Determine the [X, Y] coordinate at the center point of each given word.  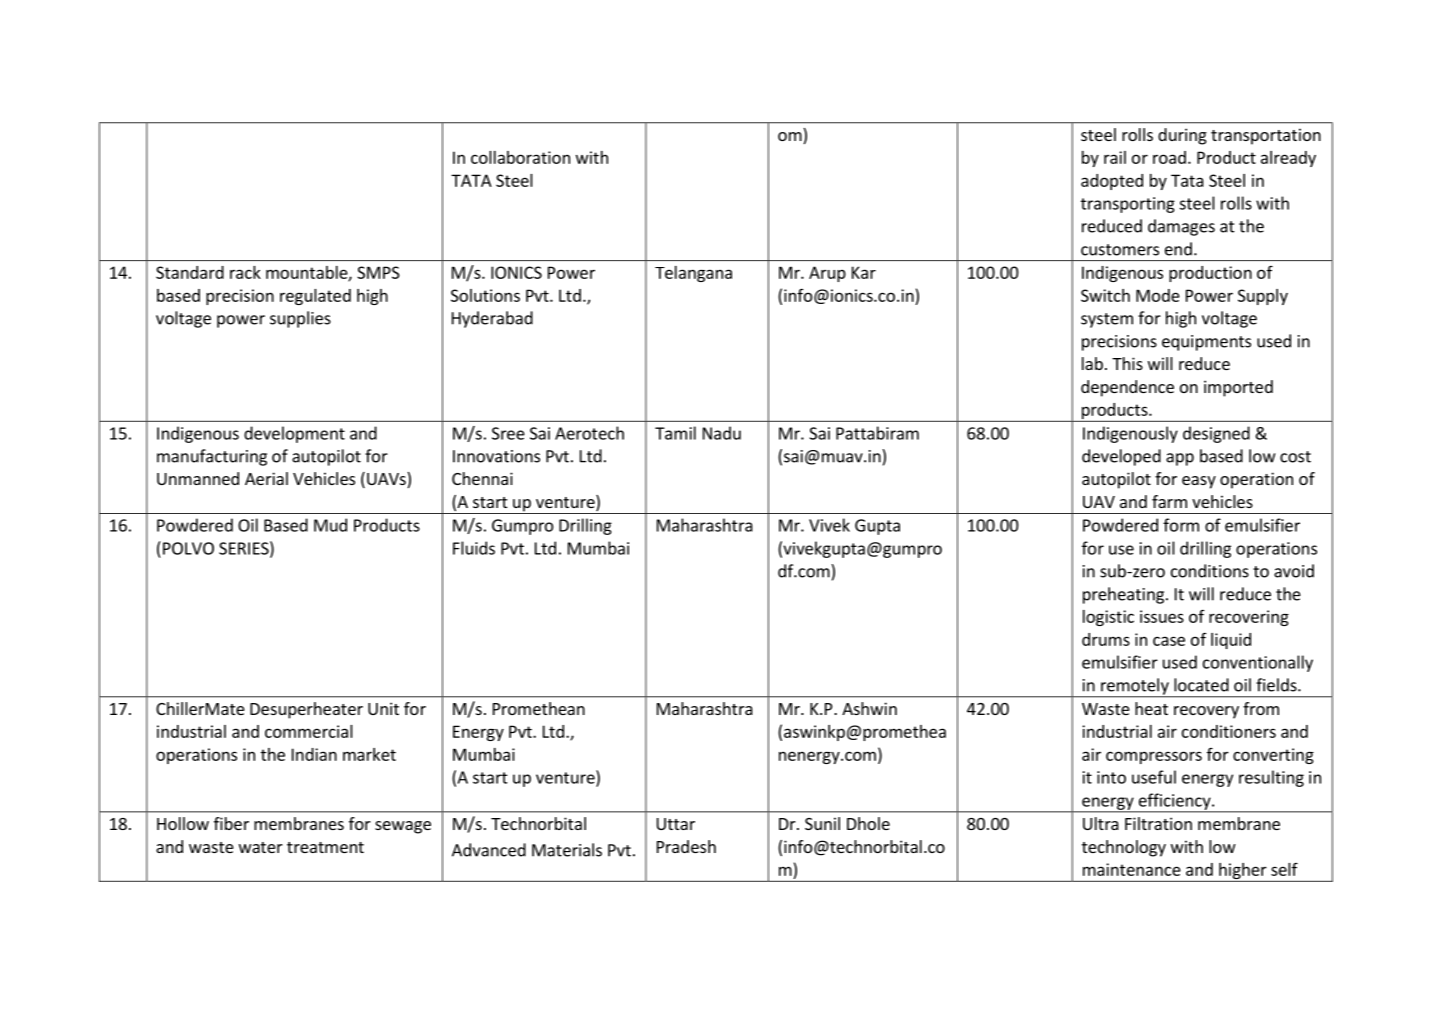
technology [1124, 848]
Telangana [693, 274]
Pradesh [686, 846]
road [1169, 157]
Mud [330, 525]
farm [1169, 501]
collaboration [520, 157]
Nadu [722, 433]
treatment [325, 847]
